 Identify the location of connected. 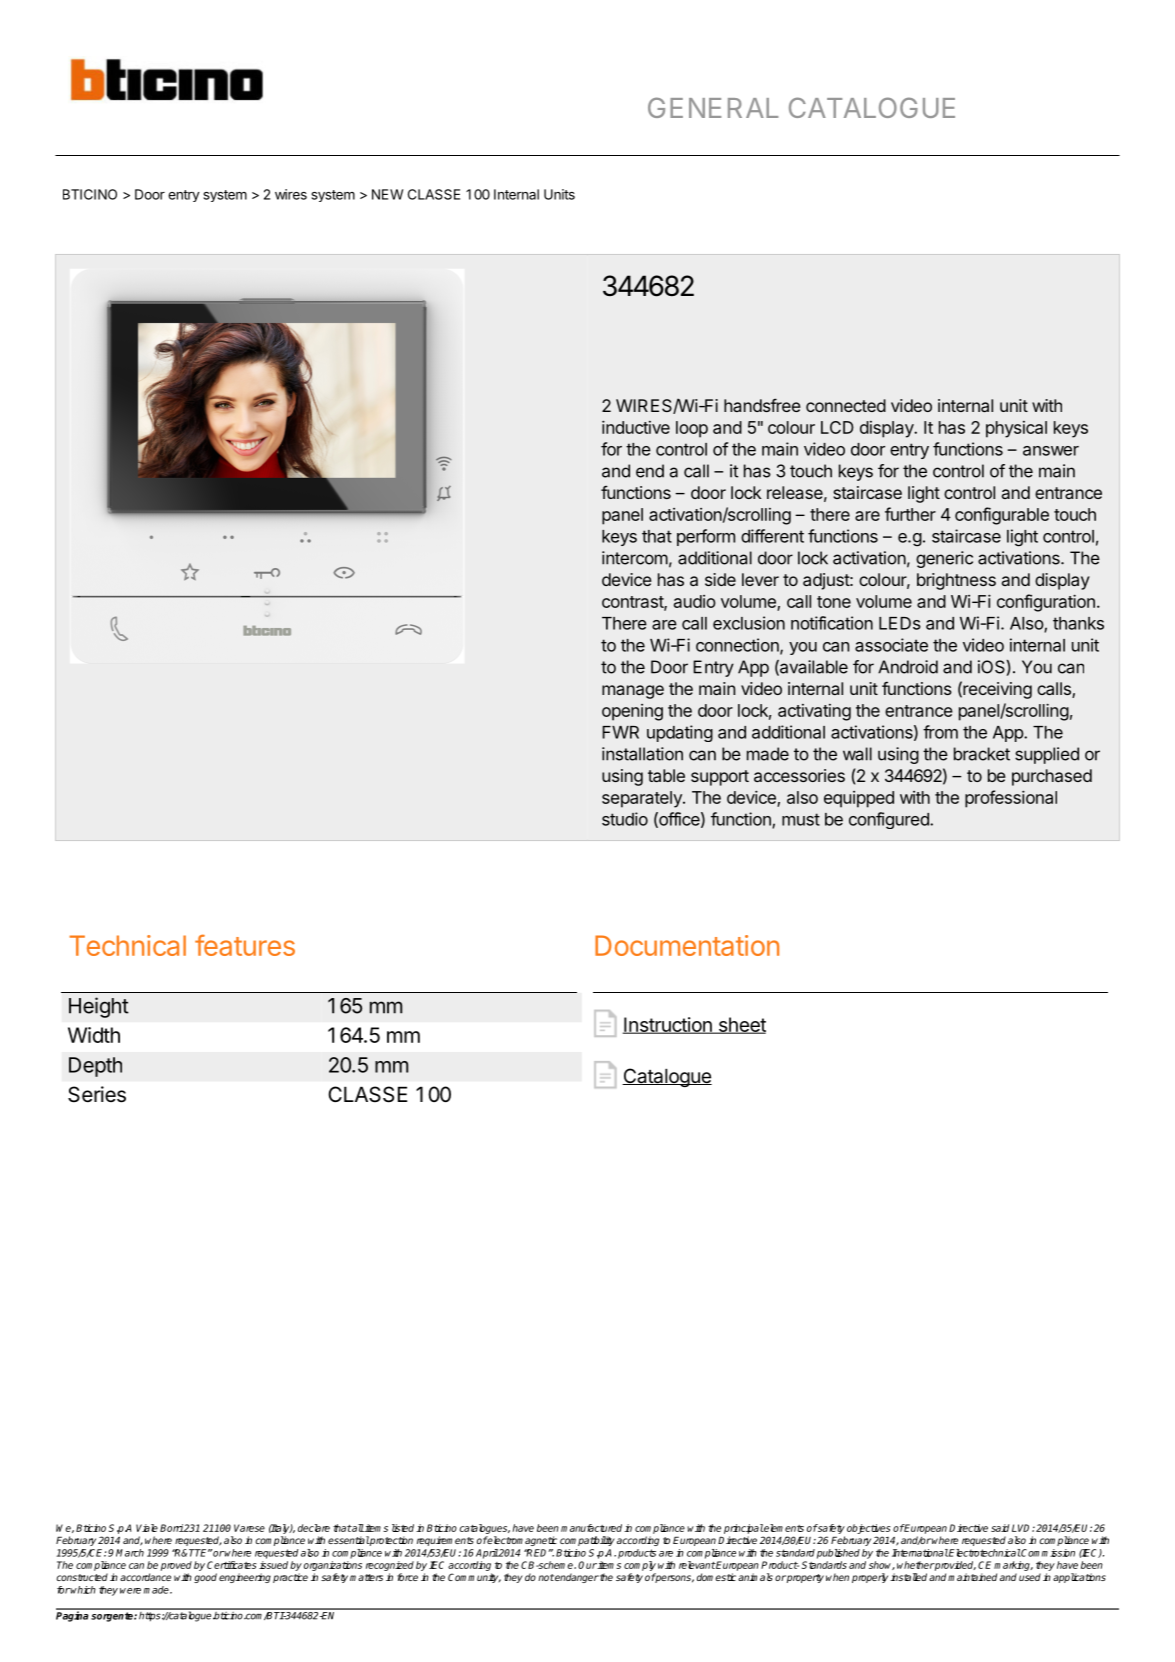
(846, 405).
